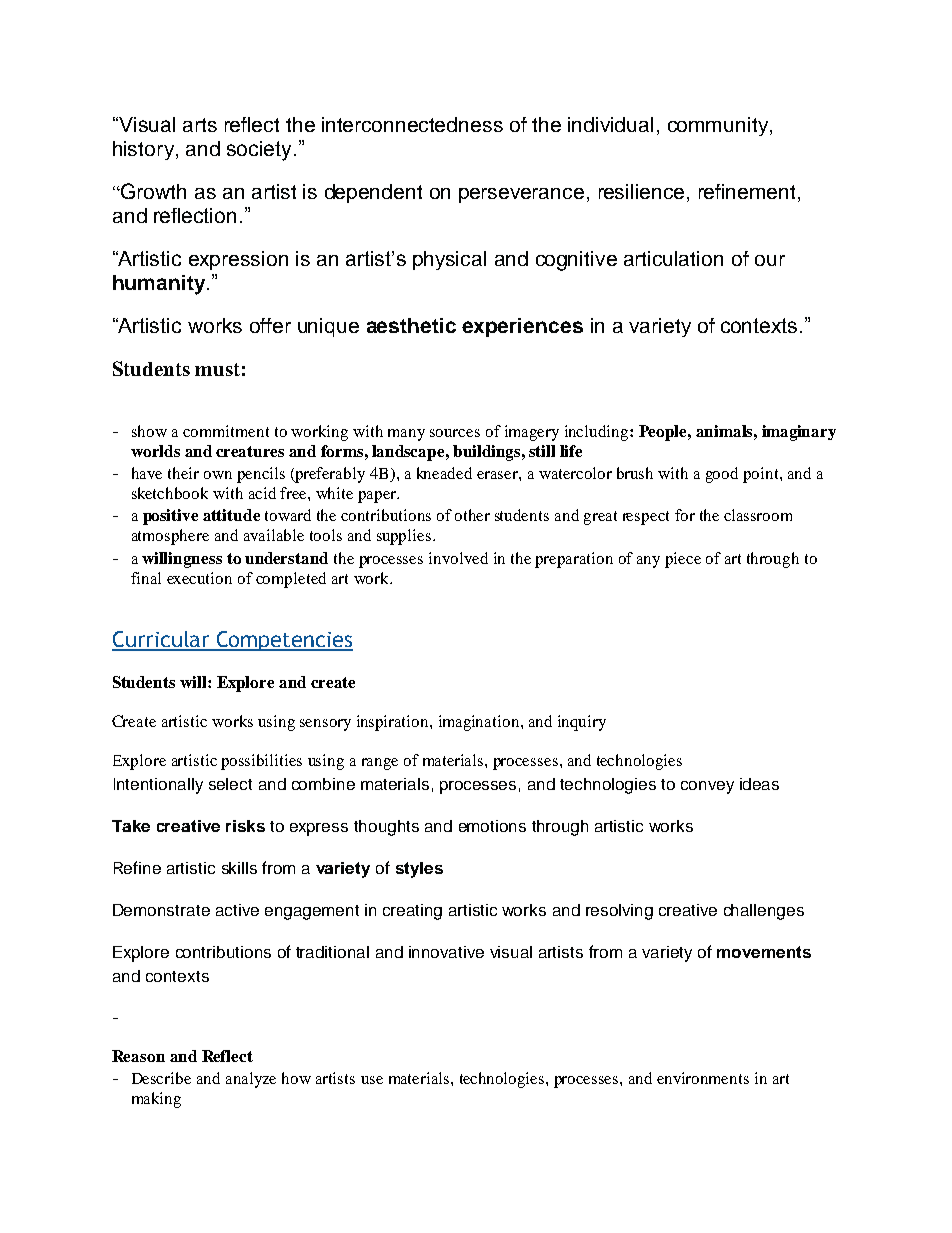 This page has height=1233, width=952. Describe the element at coordinates (372, 1080) in the page. I see `use` at that location.
